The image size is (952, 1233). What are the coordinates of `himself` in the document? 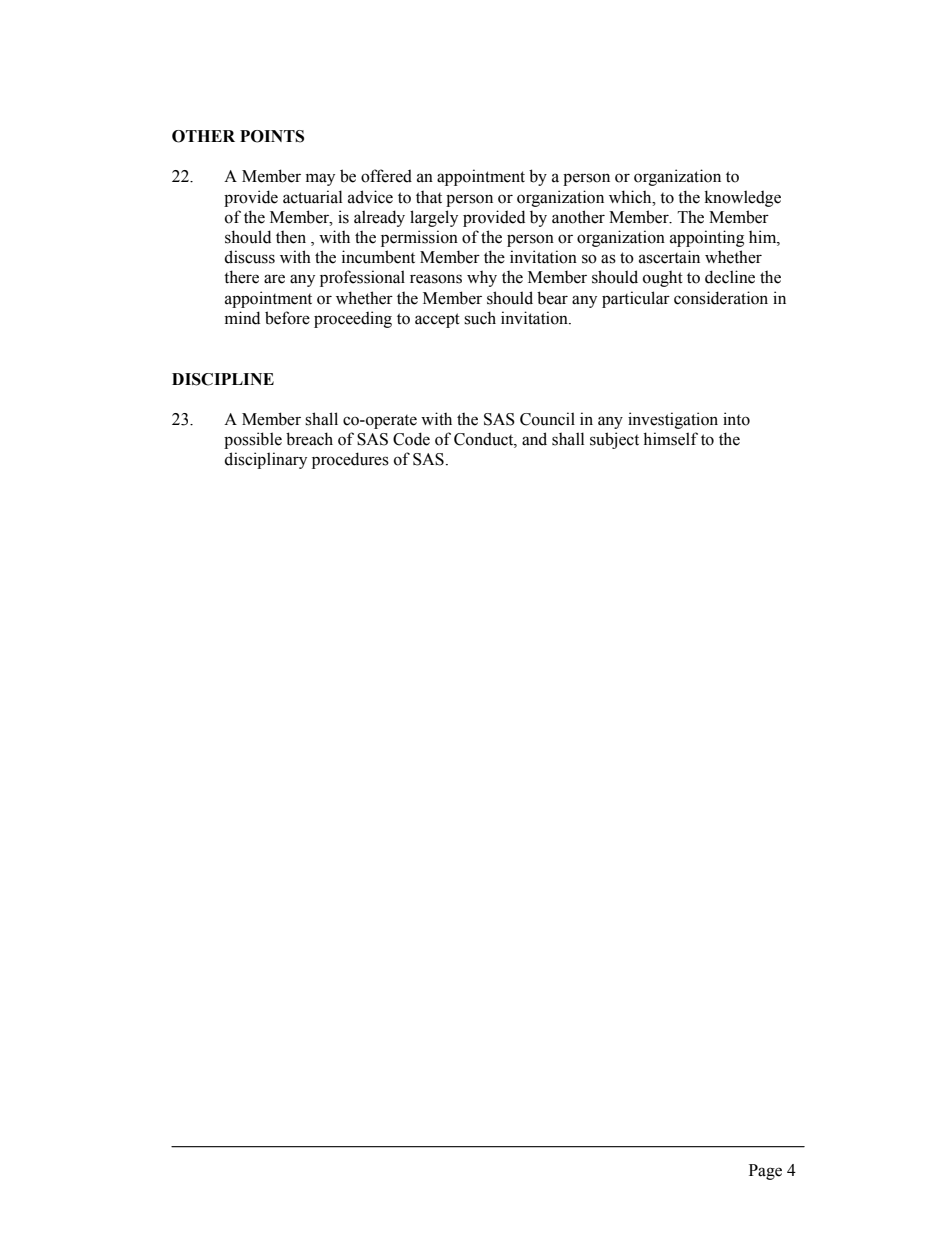 It's located at (670, 439).
